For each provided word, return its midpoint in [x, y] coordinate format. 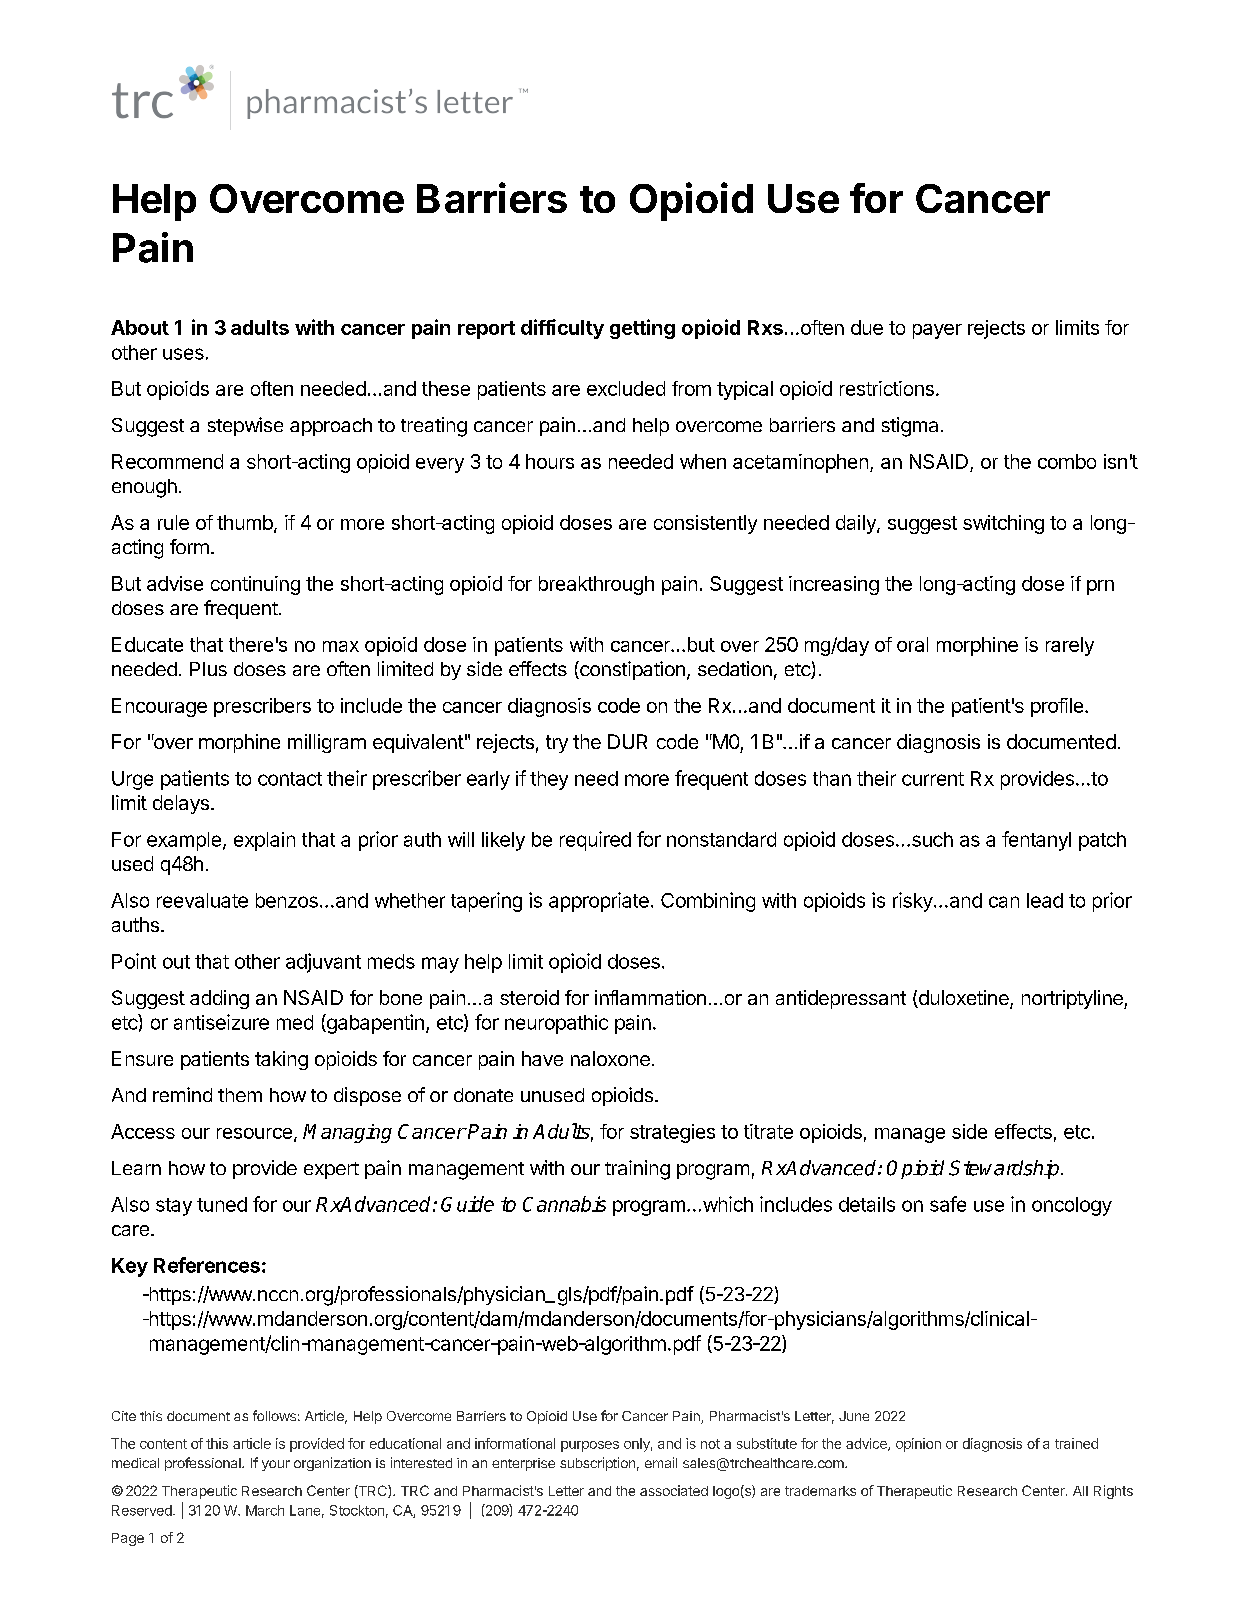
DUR [627, 741]
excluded [626, 388]
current [933, 779]
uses [183, 354]
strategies [672, 1133]
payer [937, 331]
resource [254, 1133]
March [265, 1510]
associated [674, 1490]
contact [290, 779]
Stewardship [1005, 1169]
